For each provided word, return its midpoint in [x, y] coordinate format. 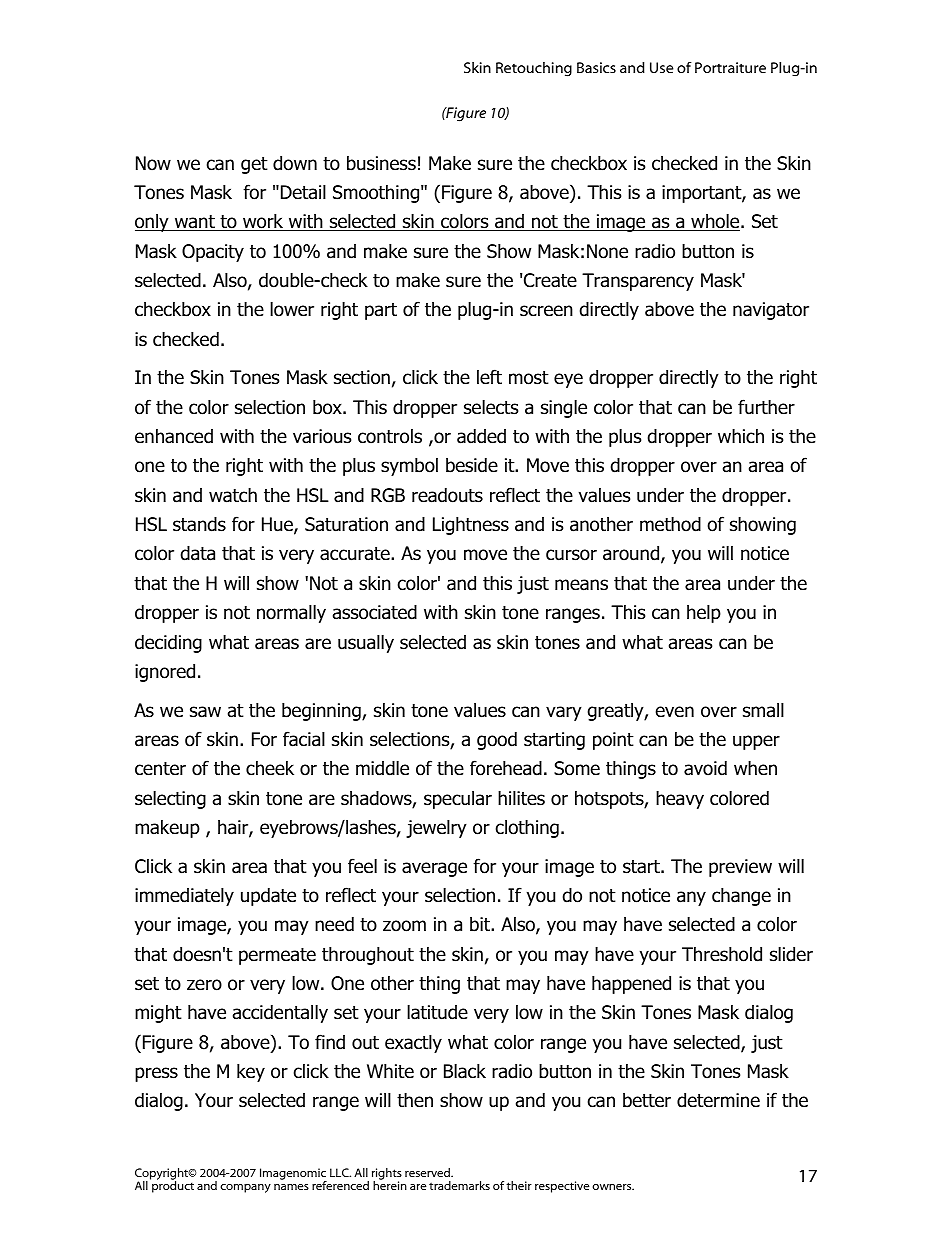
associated [375, 612]
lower [292, 309]
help [704, 613]
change [741, 896]
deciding [168, 643]
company [245, 1188]
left [489, 377]
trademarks [459, 1185]
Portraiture [730, 67]
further [766, 407]
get [254, 165]
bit [481, 924]
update [268, 896]
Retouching [534, 69]
